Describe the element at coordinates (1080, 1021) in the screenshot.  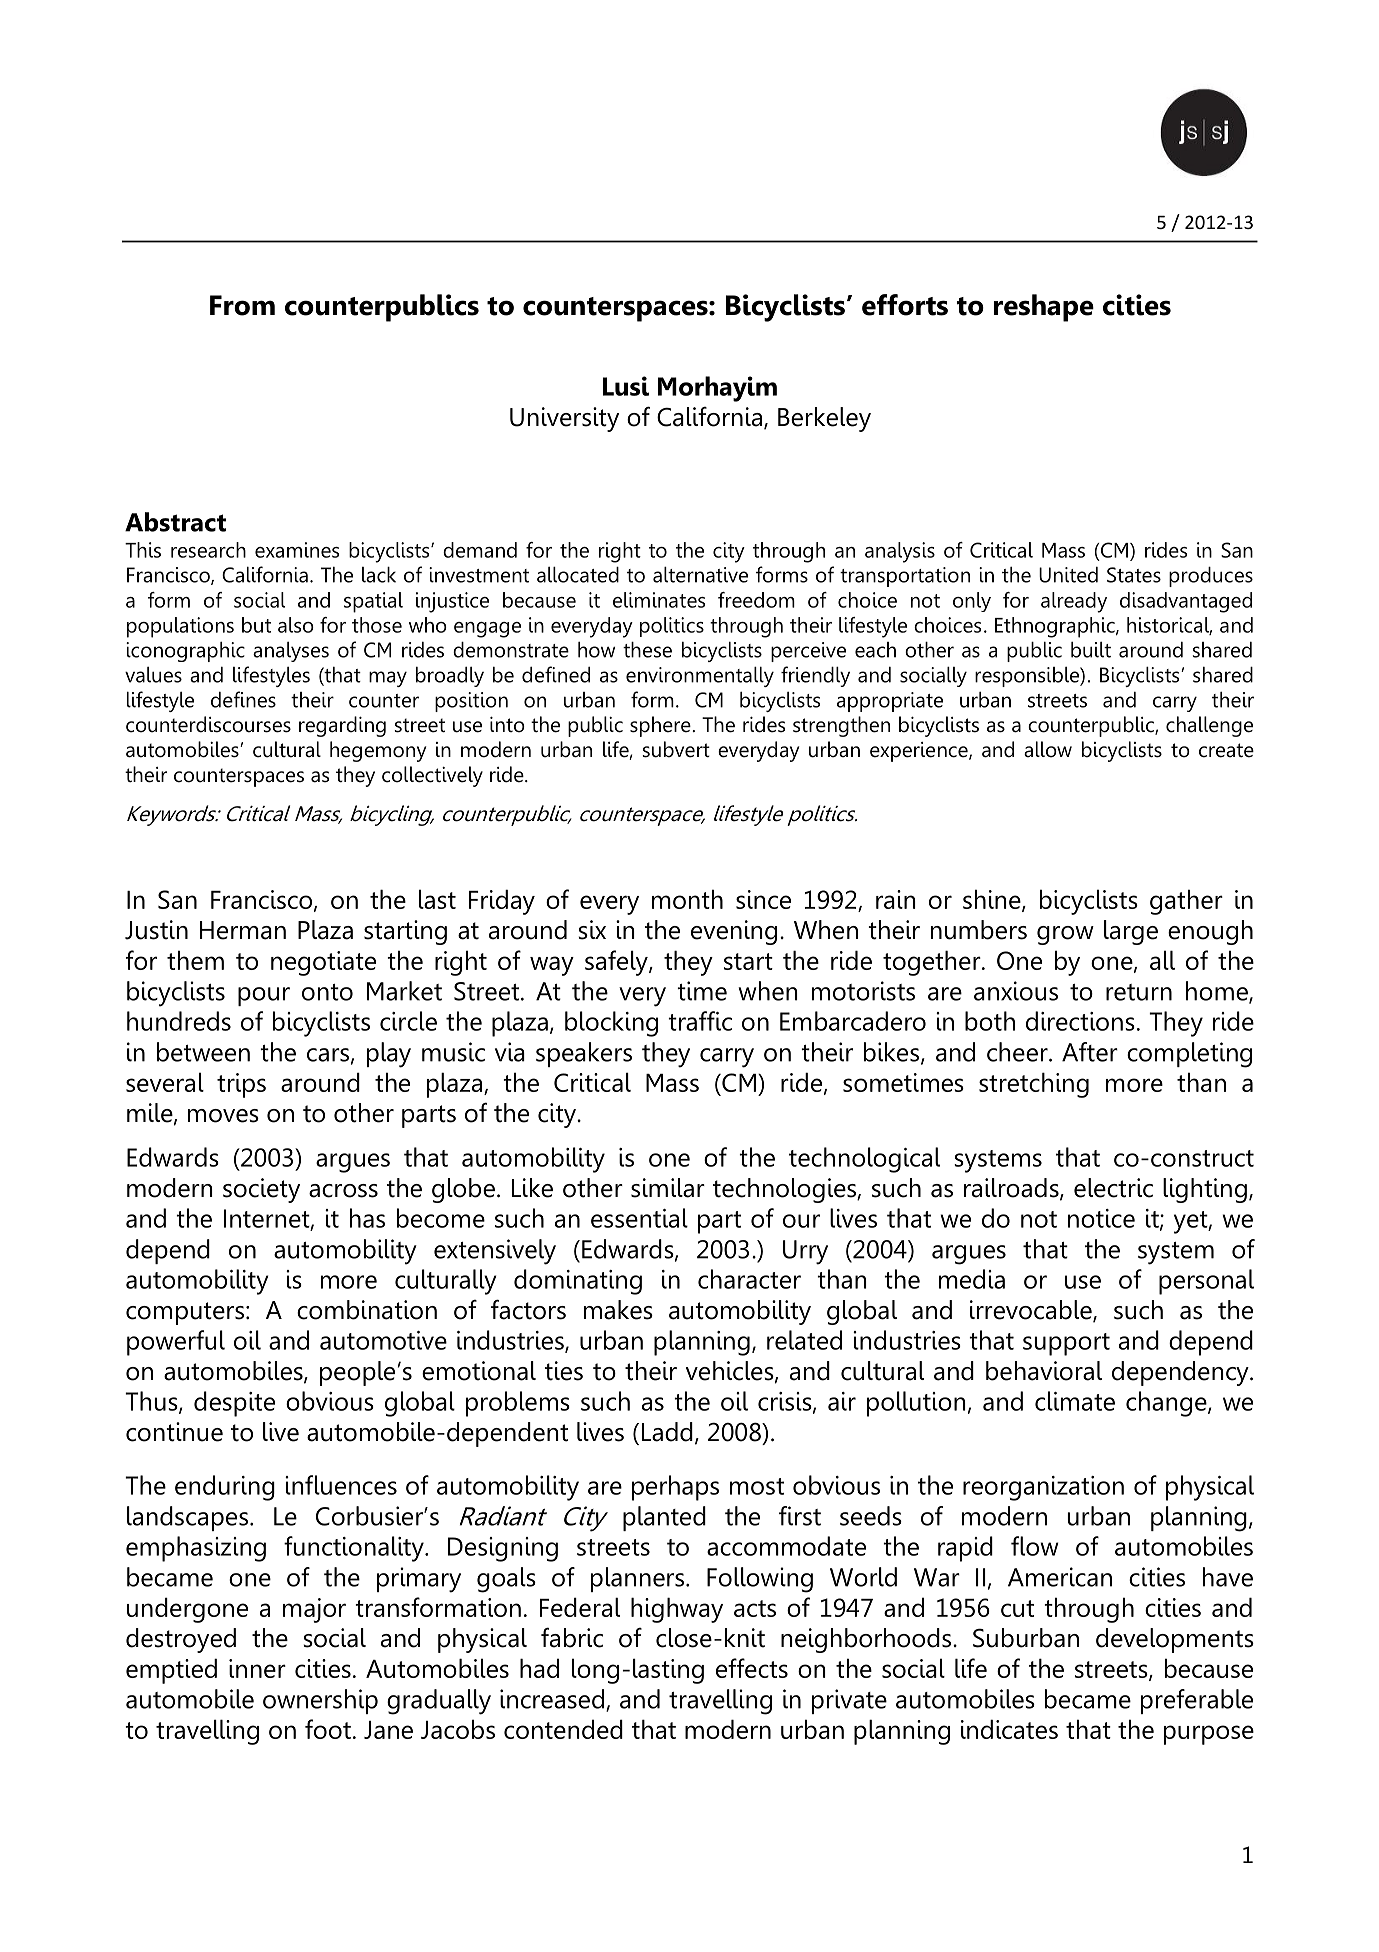
I see `directions` at that location.
